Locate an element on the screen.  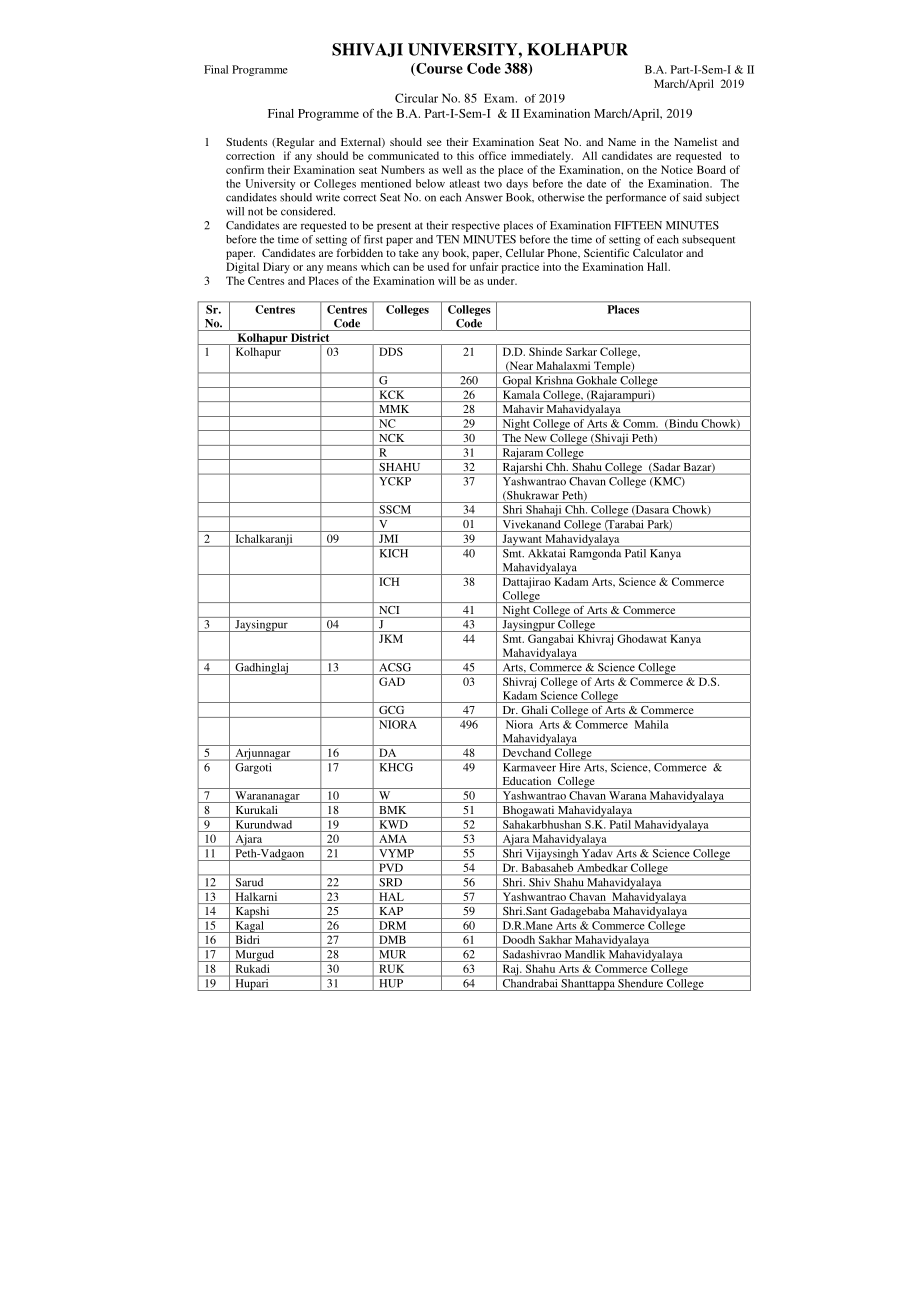
Students is located at coordinates (246, 142).
